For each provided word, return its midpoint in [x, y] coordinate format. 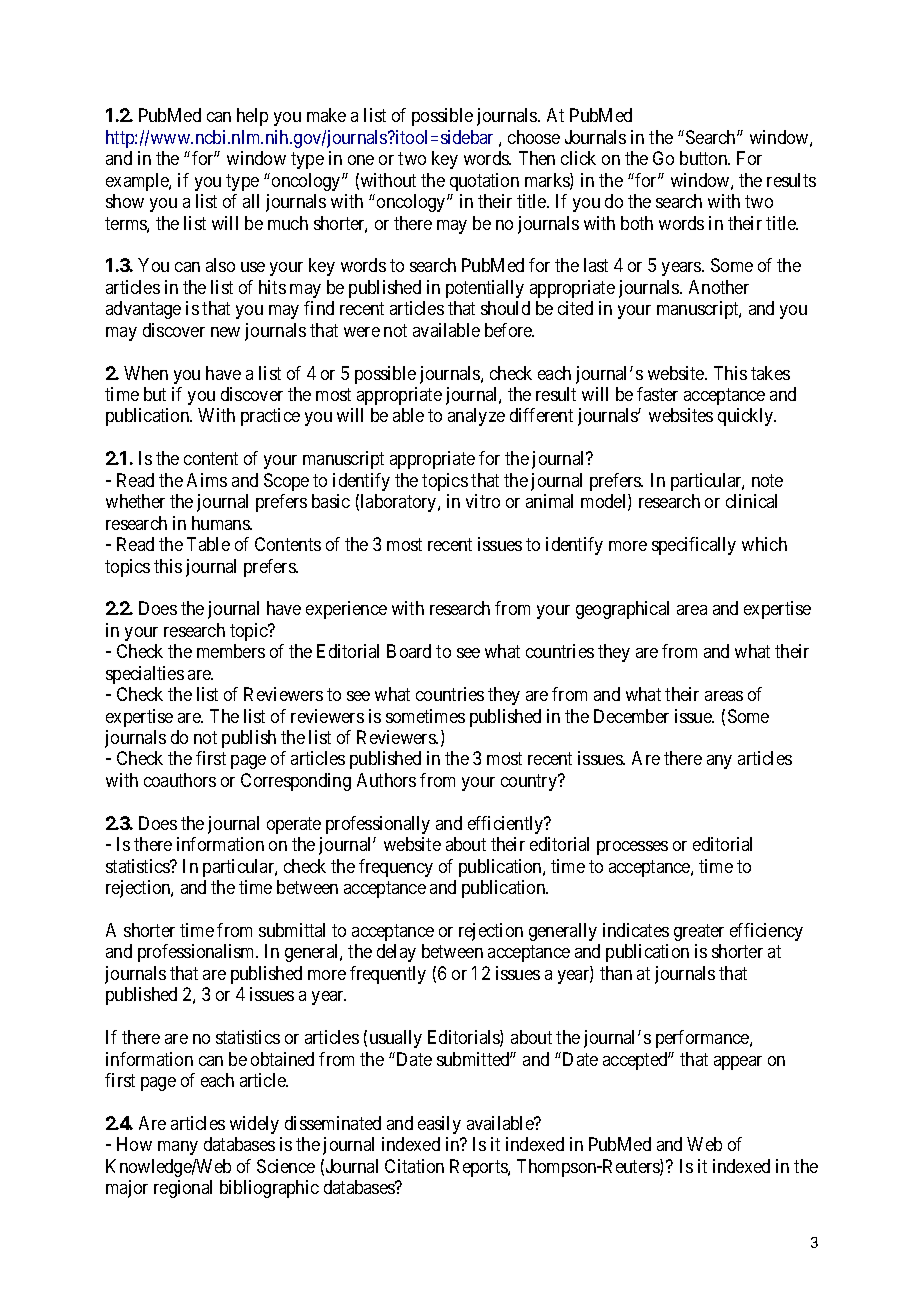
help [252, 117]
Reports [479, 1168]
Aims [207, 480]
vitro [483, 501]
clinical [751, 501]
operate [294, 825]
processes [632, 848]
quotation [484, 182]
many [178, 1148]
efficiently [507, 825]
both [637, 223]
